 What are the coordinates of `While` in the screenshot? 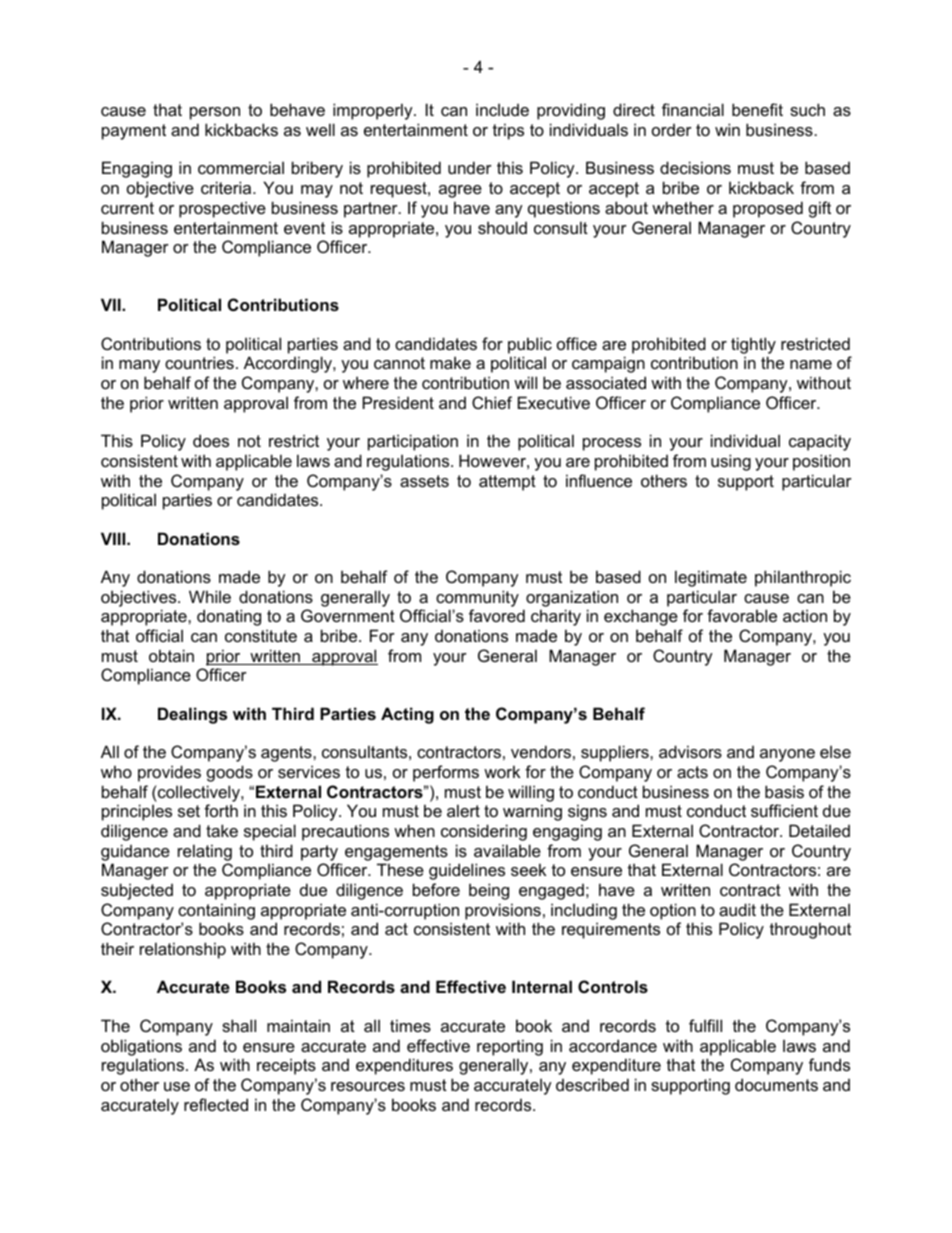 It's located at (210, 596).
